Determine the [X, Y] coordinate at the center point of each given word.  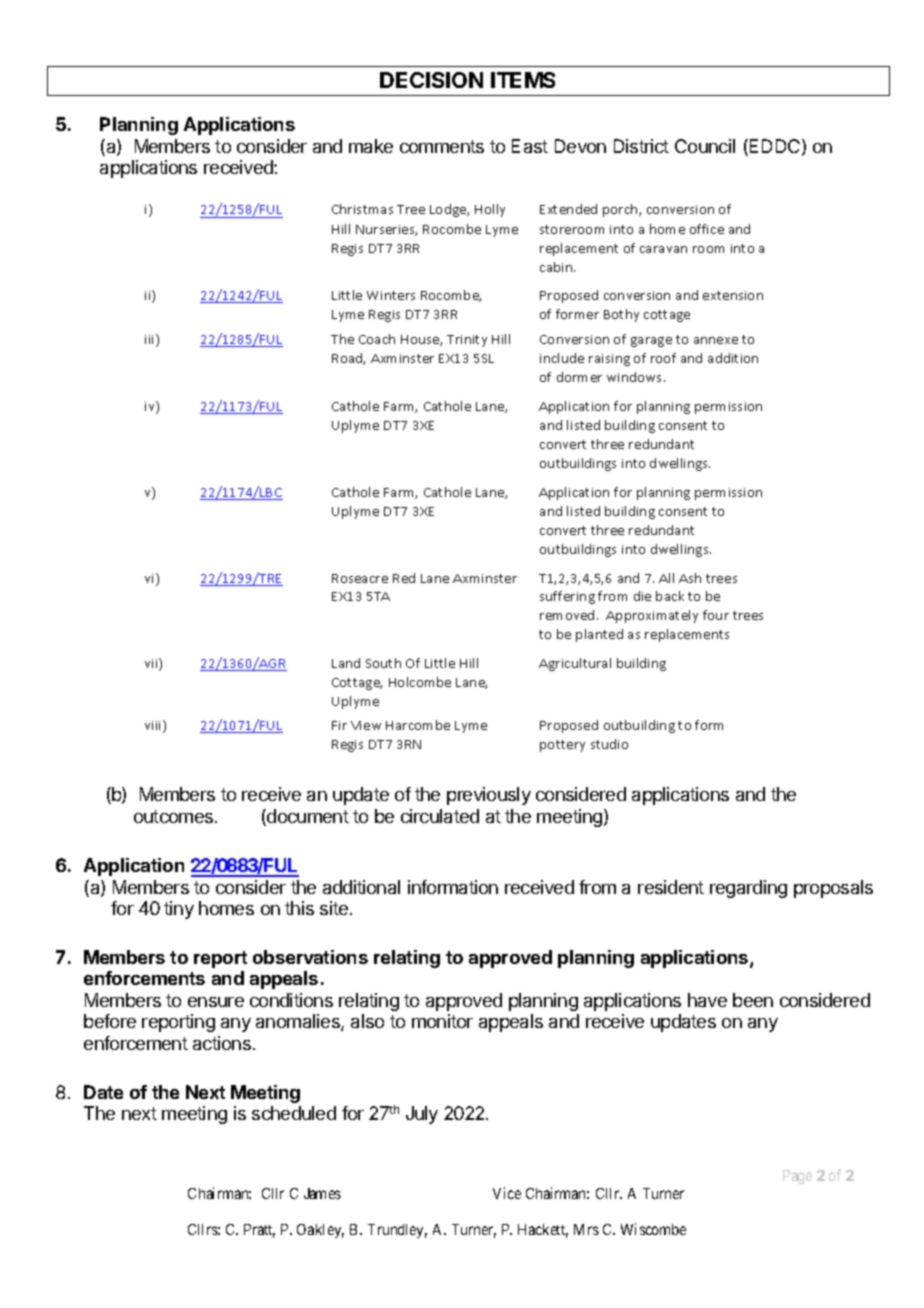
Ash [690, 578]
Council [705, 146]
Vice [507, 1193]
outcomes [175, 816]
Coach [377, 339]
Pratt [259, 1231]
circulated [440, 816]
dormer [579, 377]
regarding [748, 889]
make [371, 146]
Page [797, 1177]
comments [442, 146]
